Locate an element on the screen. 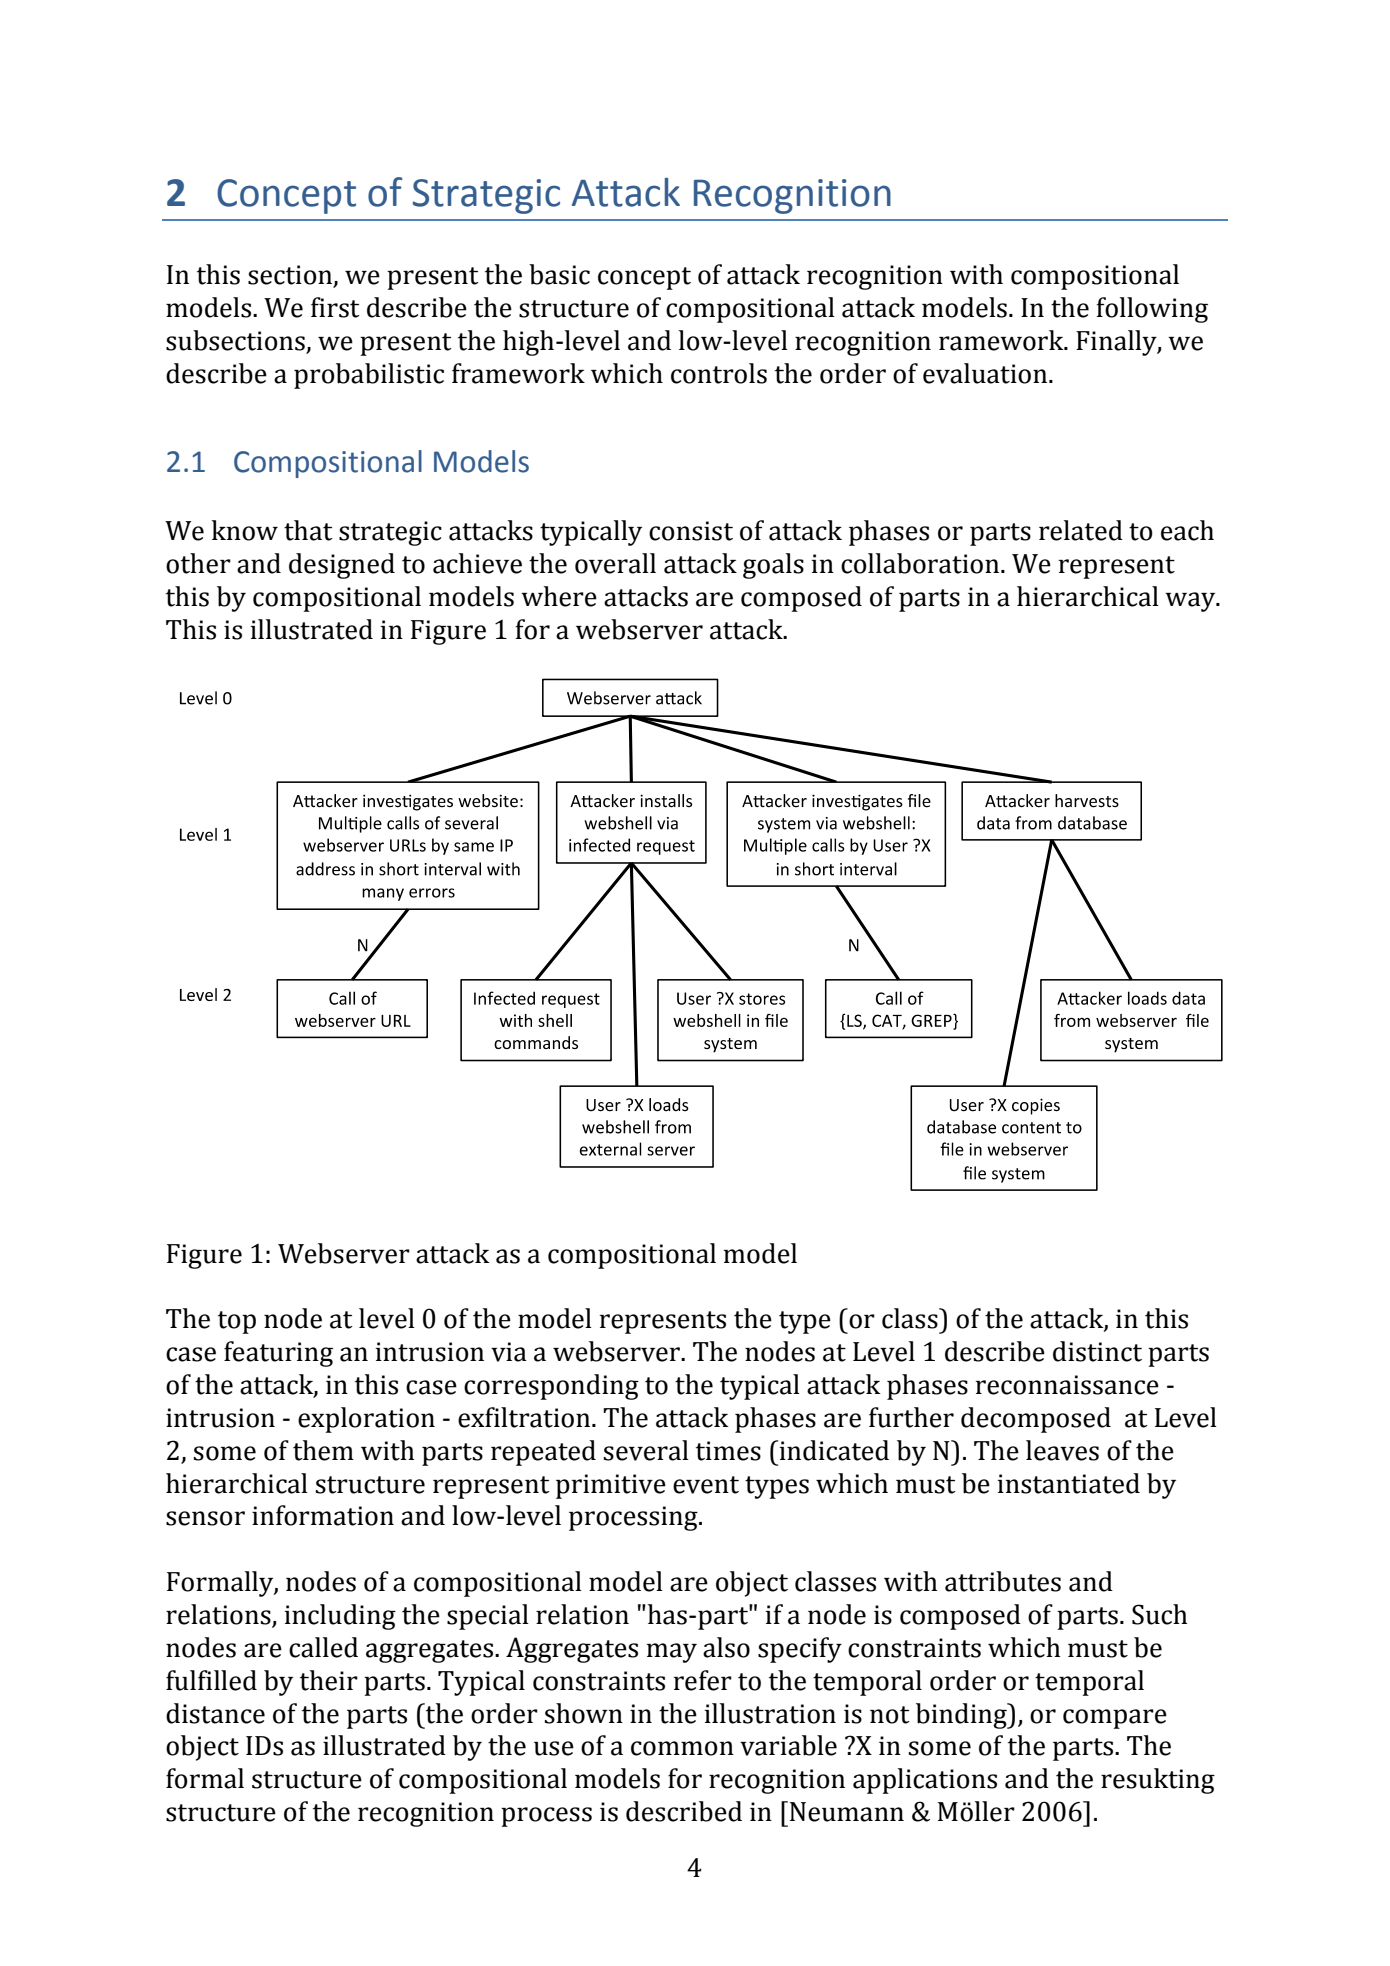  reconnaissance is located at coordinates (1067, 1385).
